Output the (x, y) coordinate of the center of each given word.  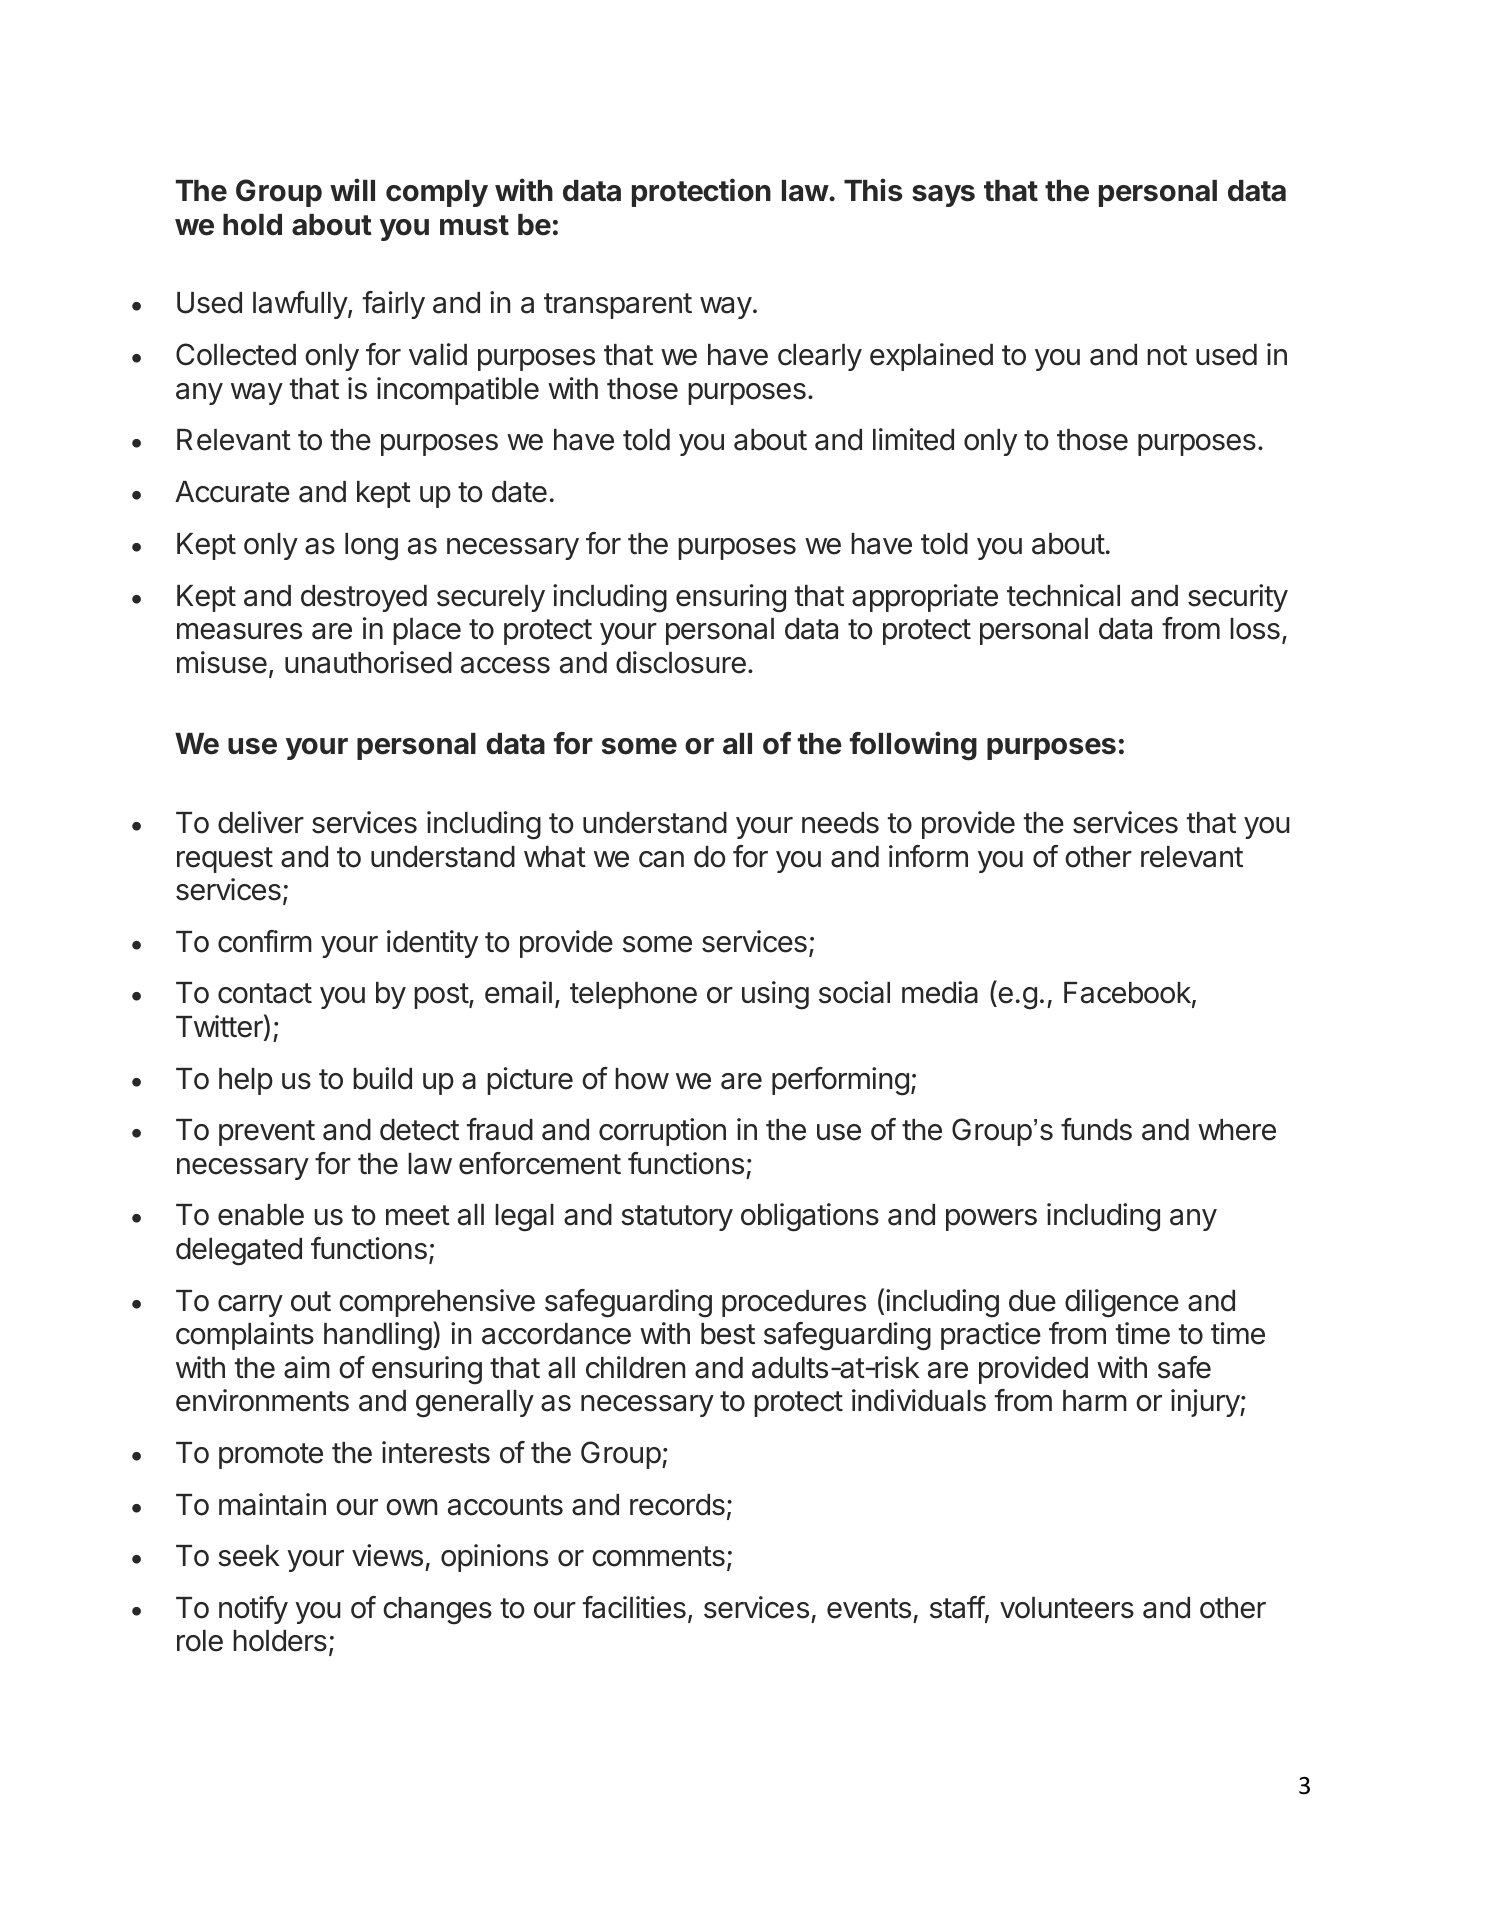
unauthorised (368, 662)
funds (1096, 1129)
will (352, 189)
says (943, 196)
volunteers (1067, 1608)
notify (253, 1610)
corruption (662, 1132)
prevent (267, 1133)
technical (1063, 595)
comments (658, 1556)
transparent (618, 306)
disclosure (681, 662)
